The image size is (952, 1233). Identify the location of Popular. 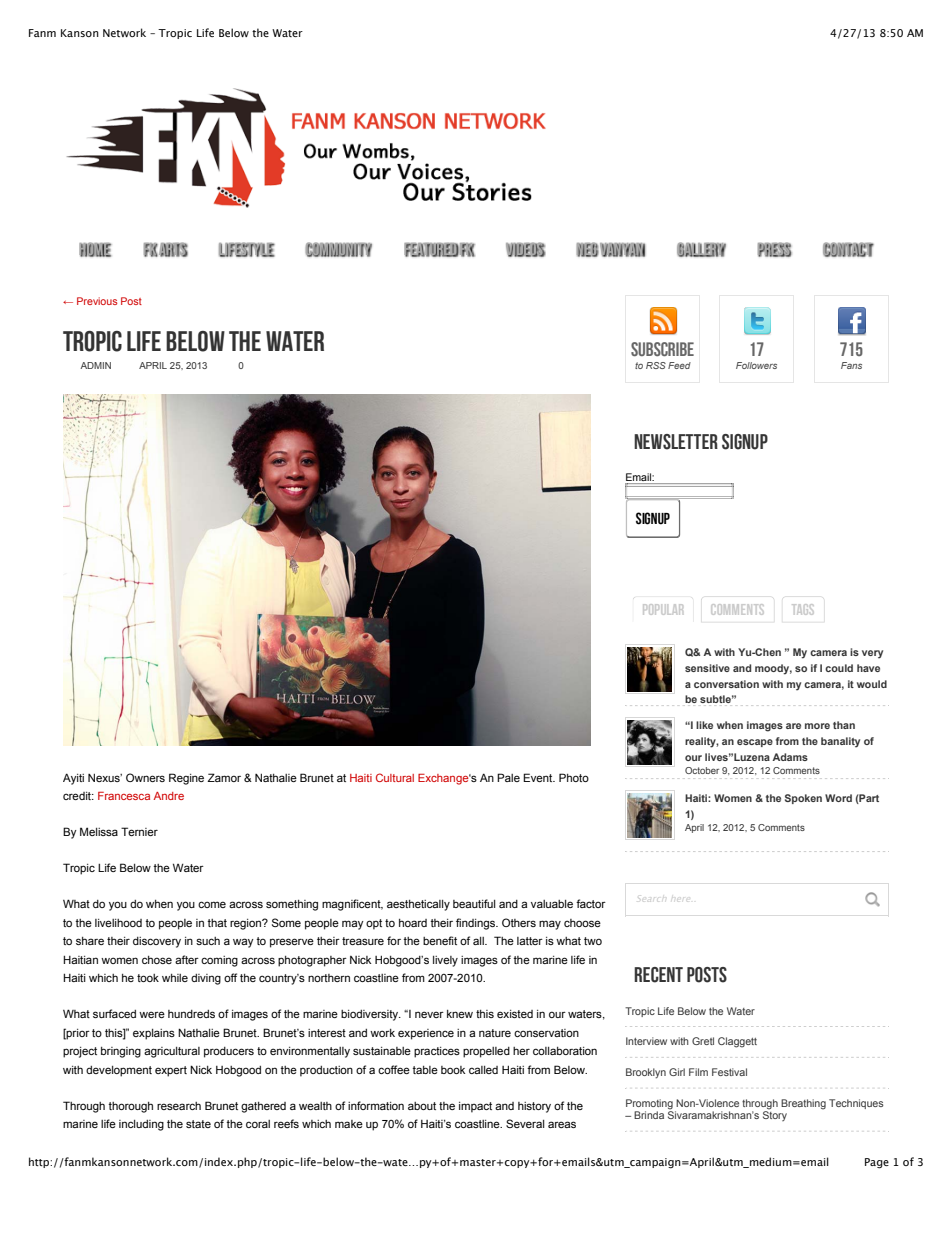
(663, 609).
